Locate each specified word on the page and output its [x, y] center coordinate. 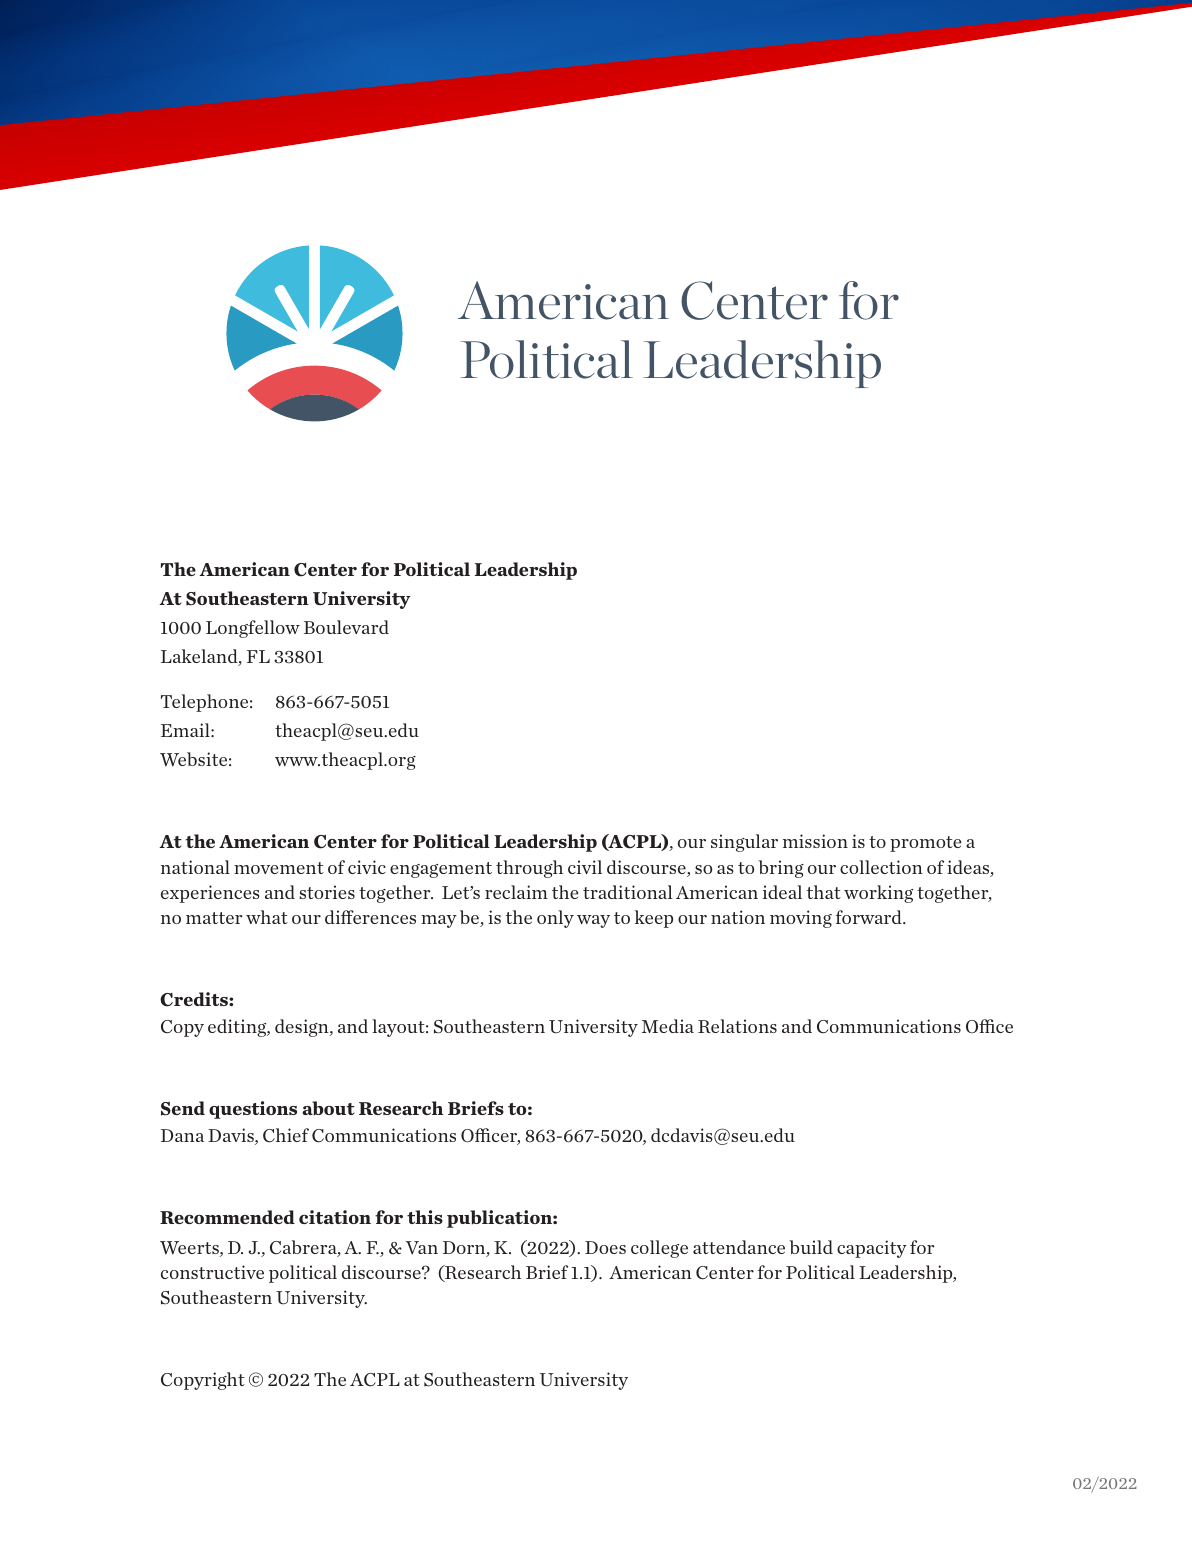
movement [279, 868]
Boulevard [346, 627]
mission [815, 841]
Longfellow [253, 629]
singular [744, 843]
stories [327, 892]
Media [668, 1026]
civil [585, 867]
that [824, 892]
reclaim [516, 892]
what [267, 917]
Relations [737, 1026]
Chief [286, 1135]
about [328, 1108]
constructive [212, 1272]
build [811, 1247]
